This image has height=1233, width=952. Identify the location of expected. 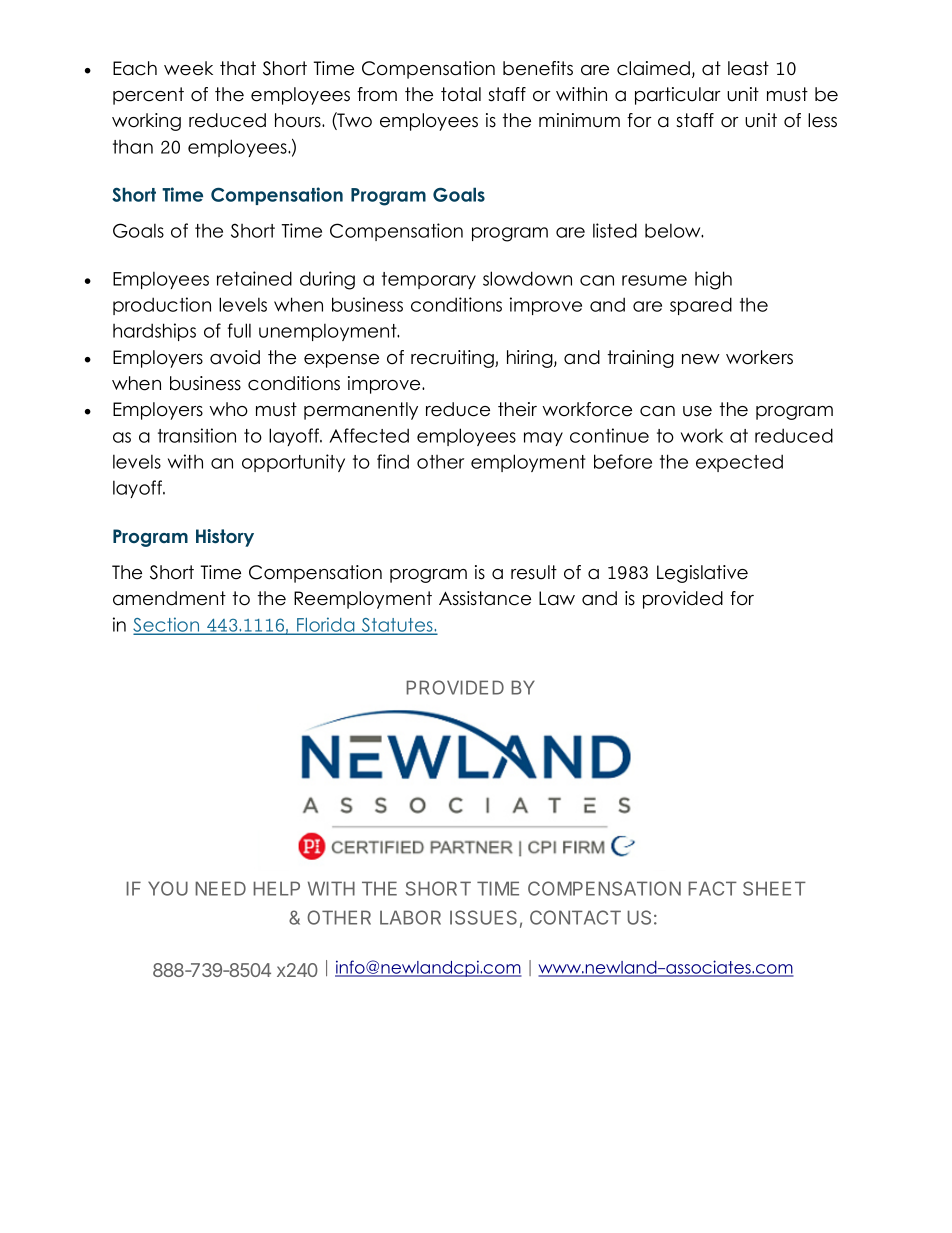
(739, 463).
